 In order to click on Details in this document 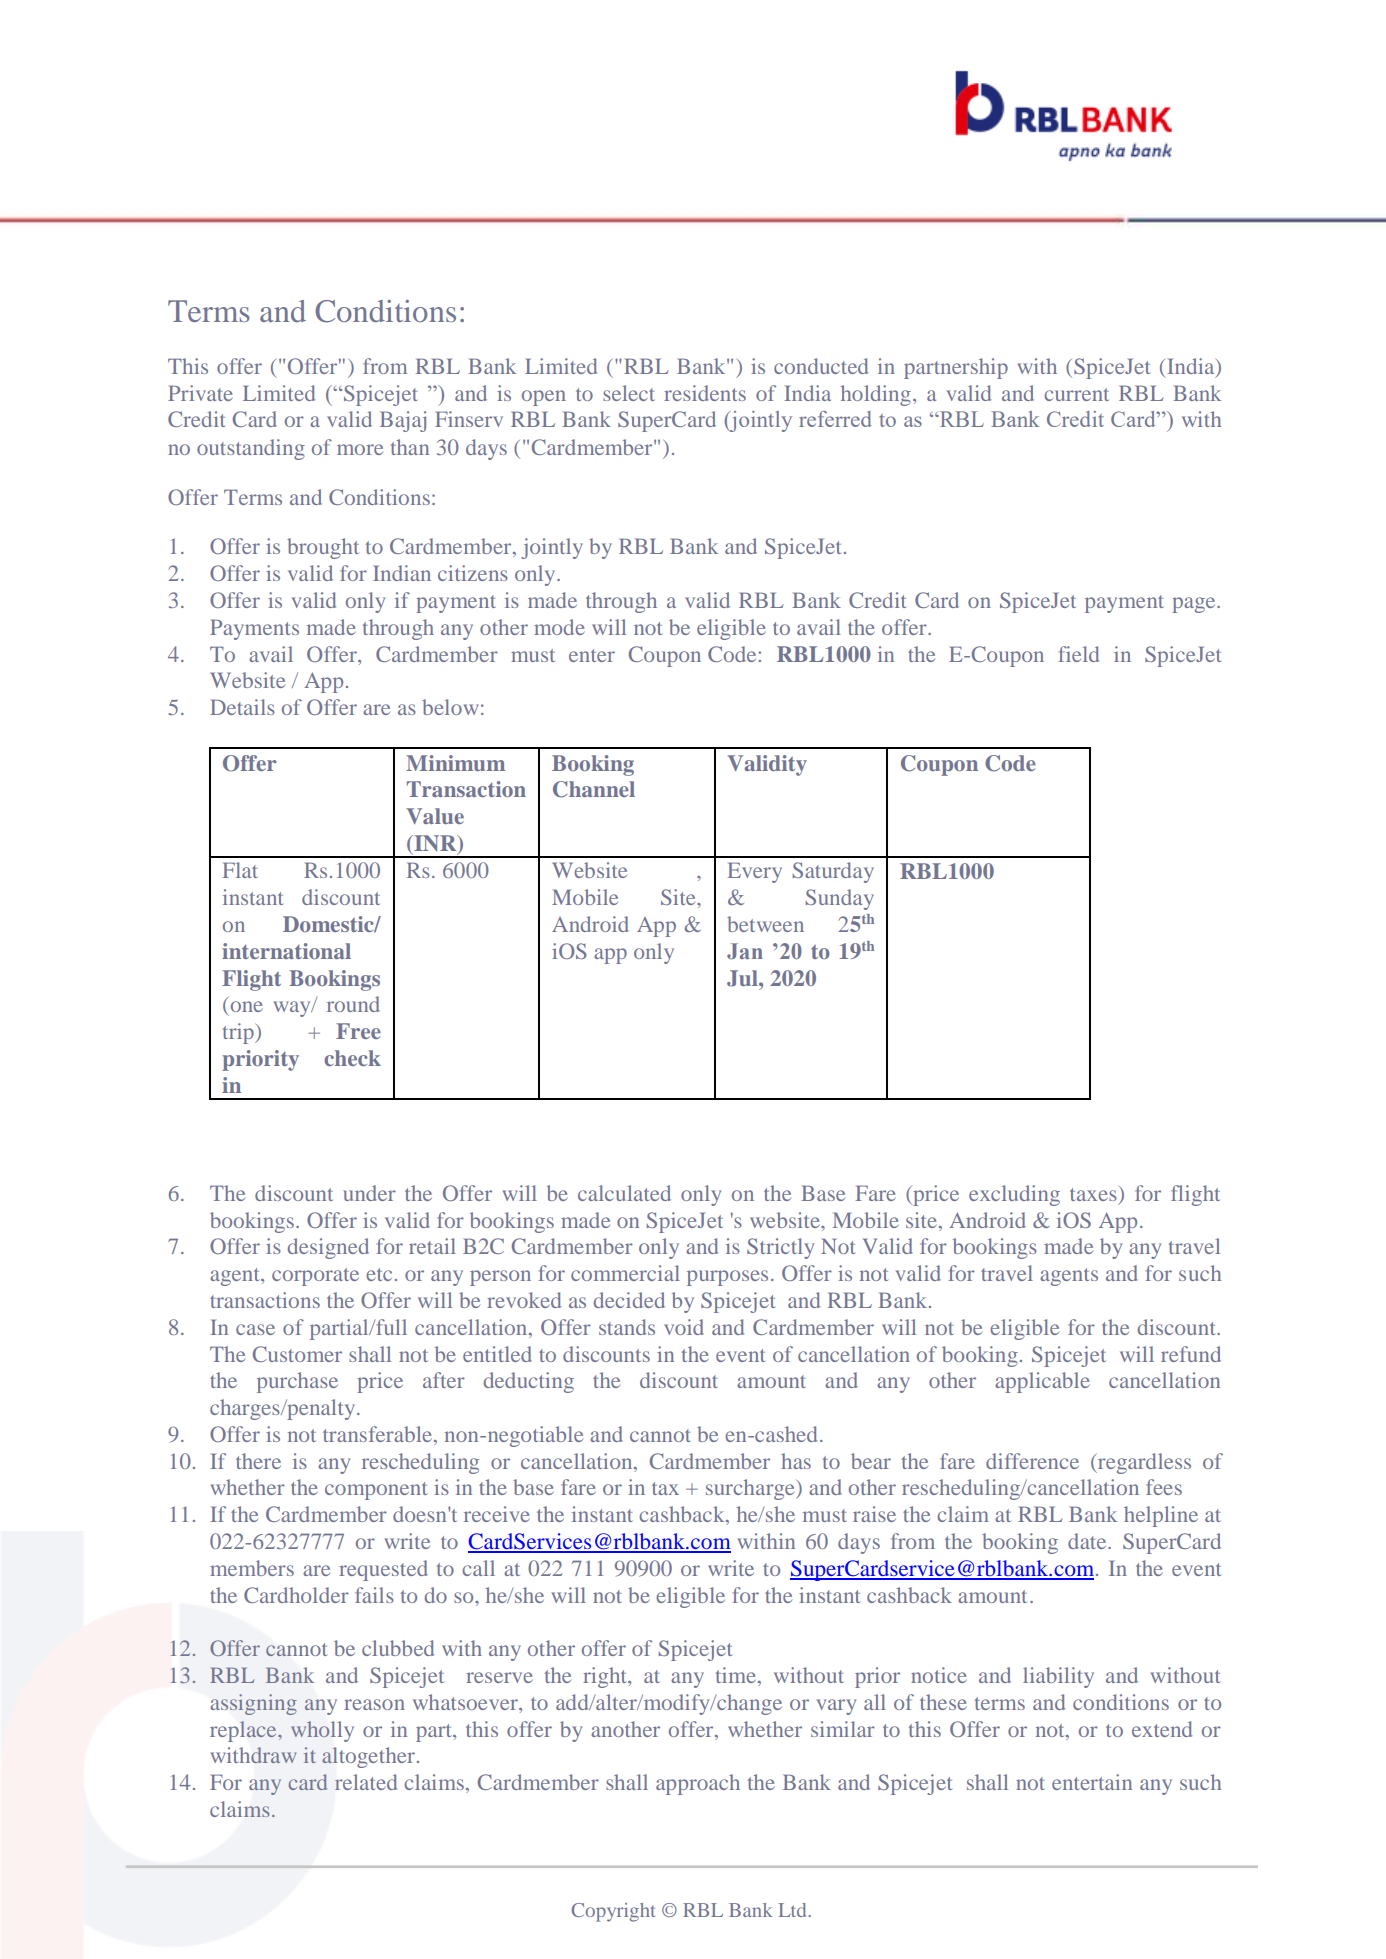, I will do `click(242, 707)`.
